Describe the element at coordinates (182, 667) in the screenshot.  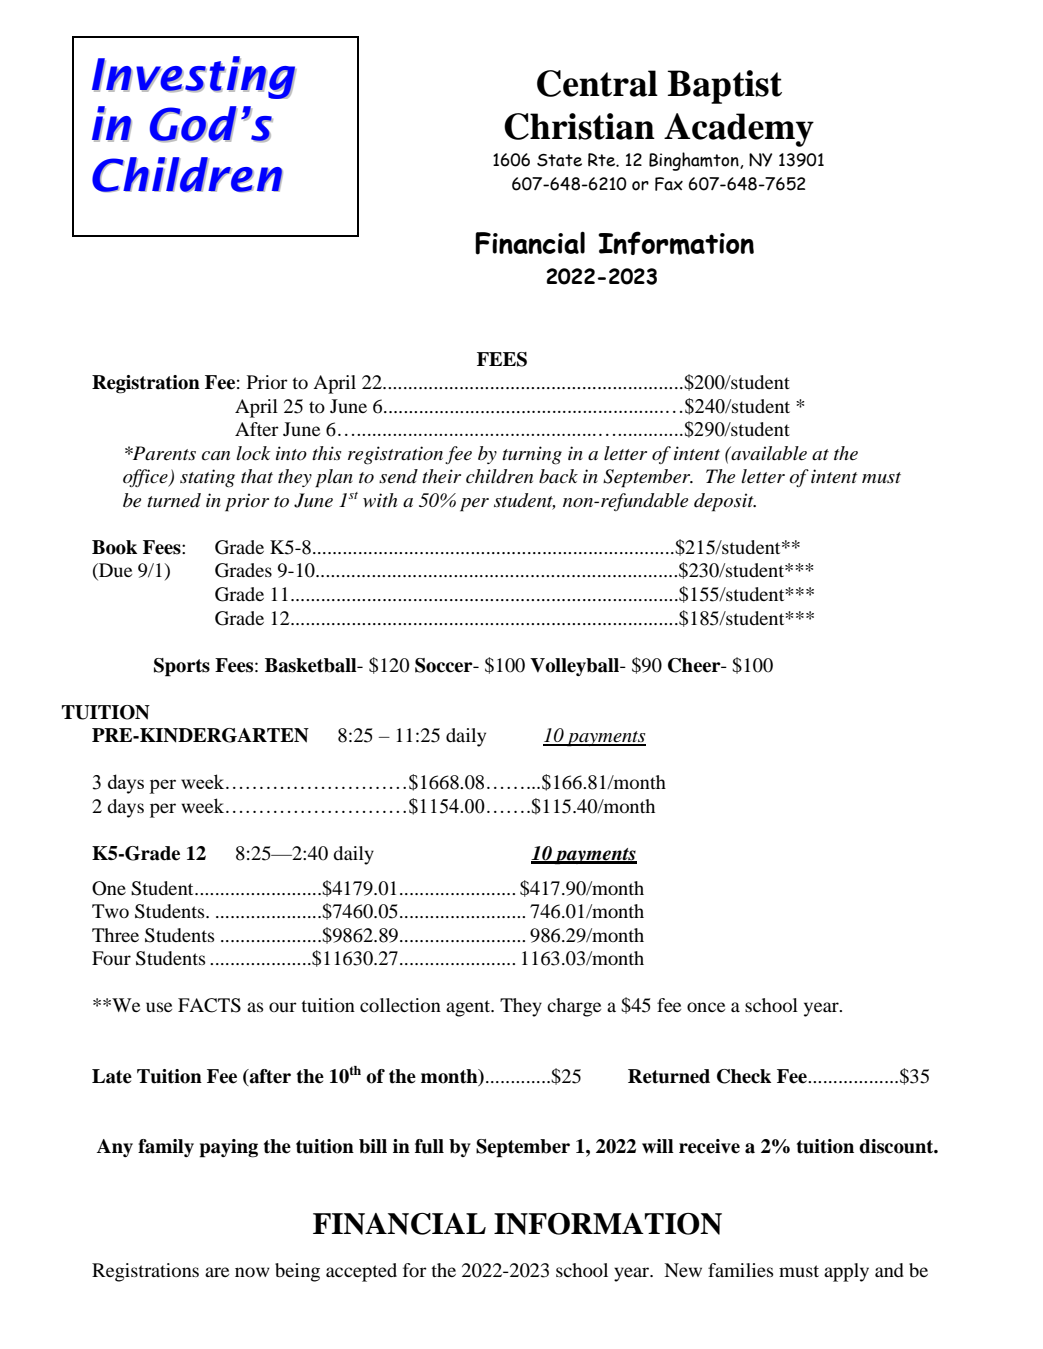
I see `Sports` at that location.
